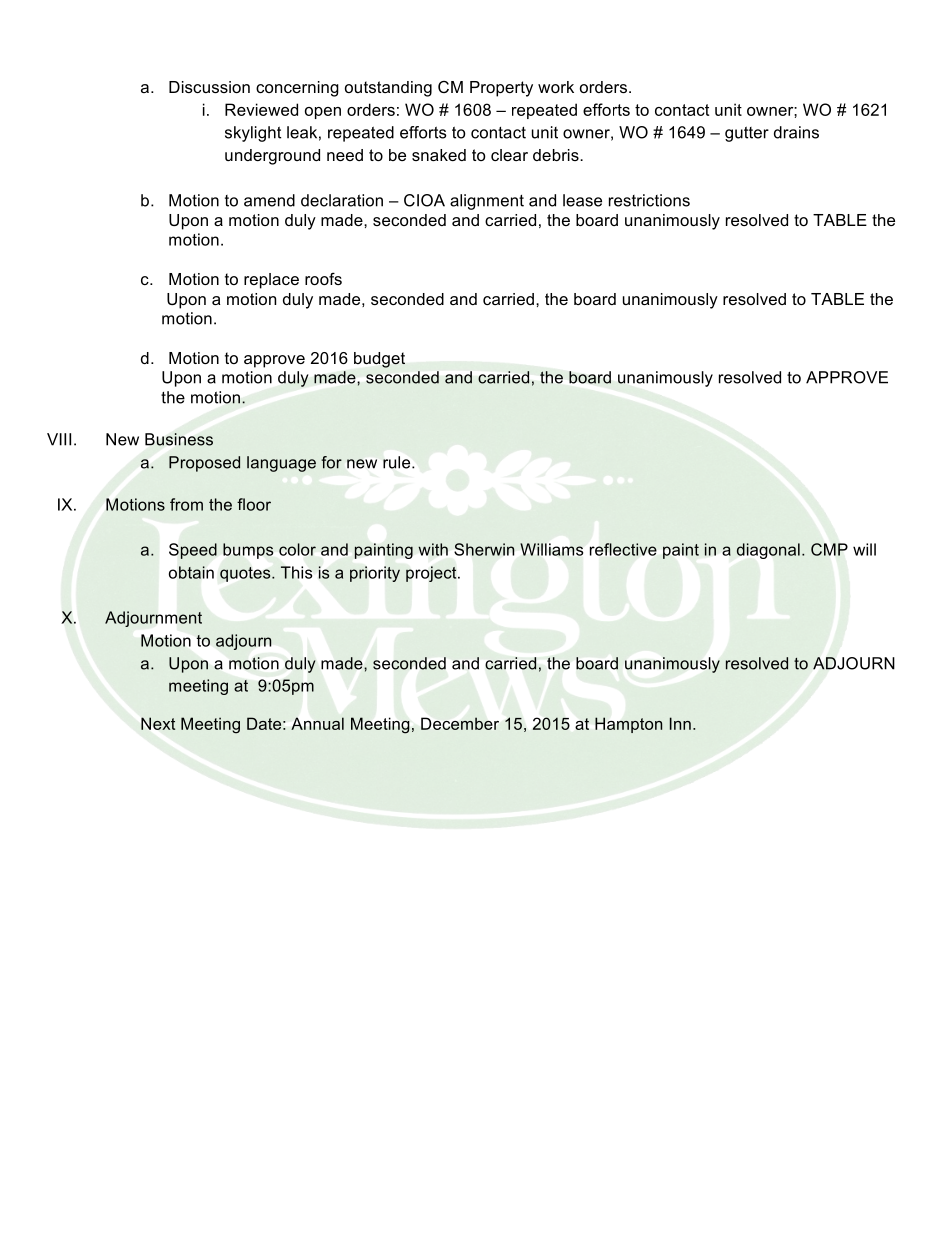 Image resolution: width=952 pixels, height=1233 pixels. Describe the element at coordinates (582, 200) in the screenshot. I see `lease` at that location.
